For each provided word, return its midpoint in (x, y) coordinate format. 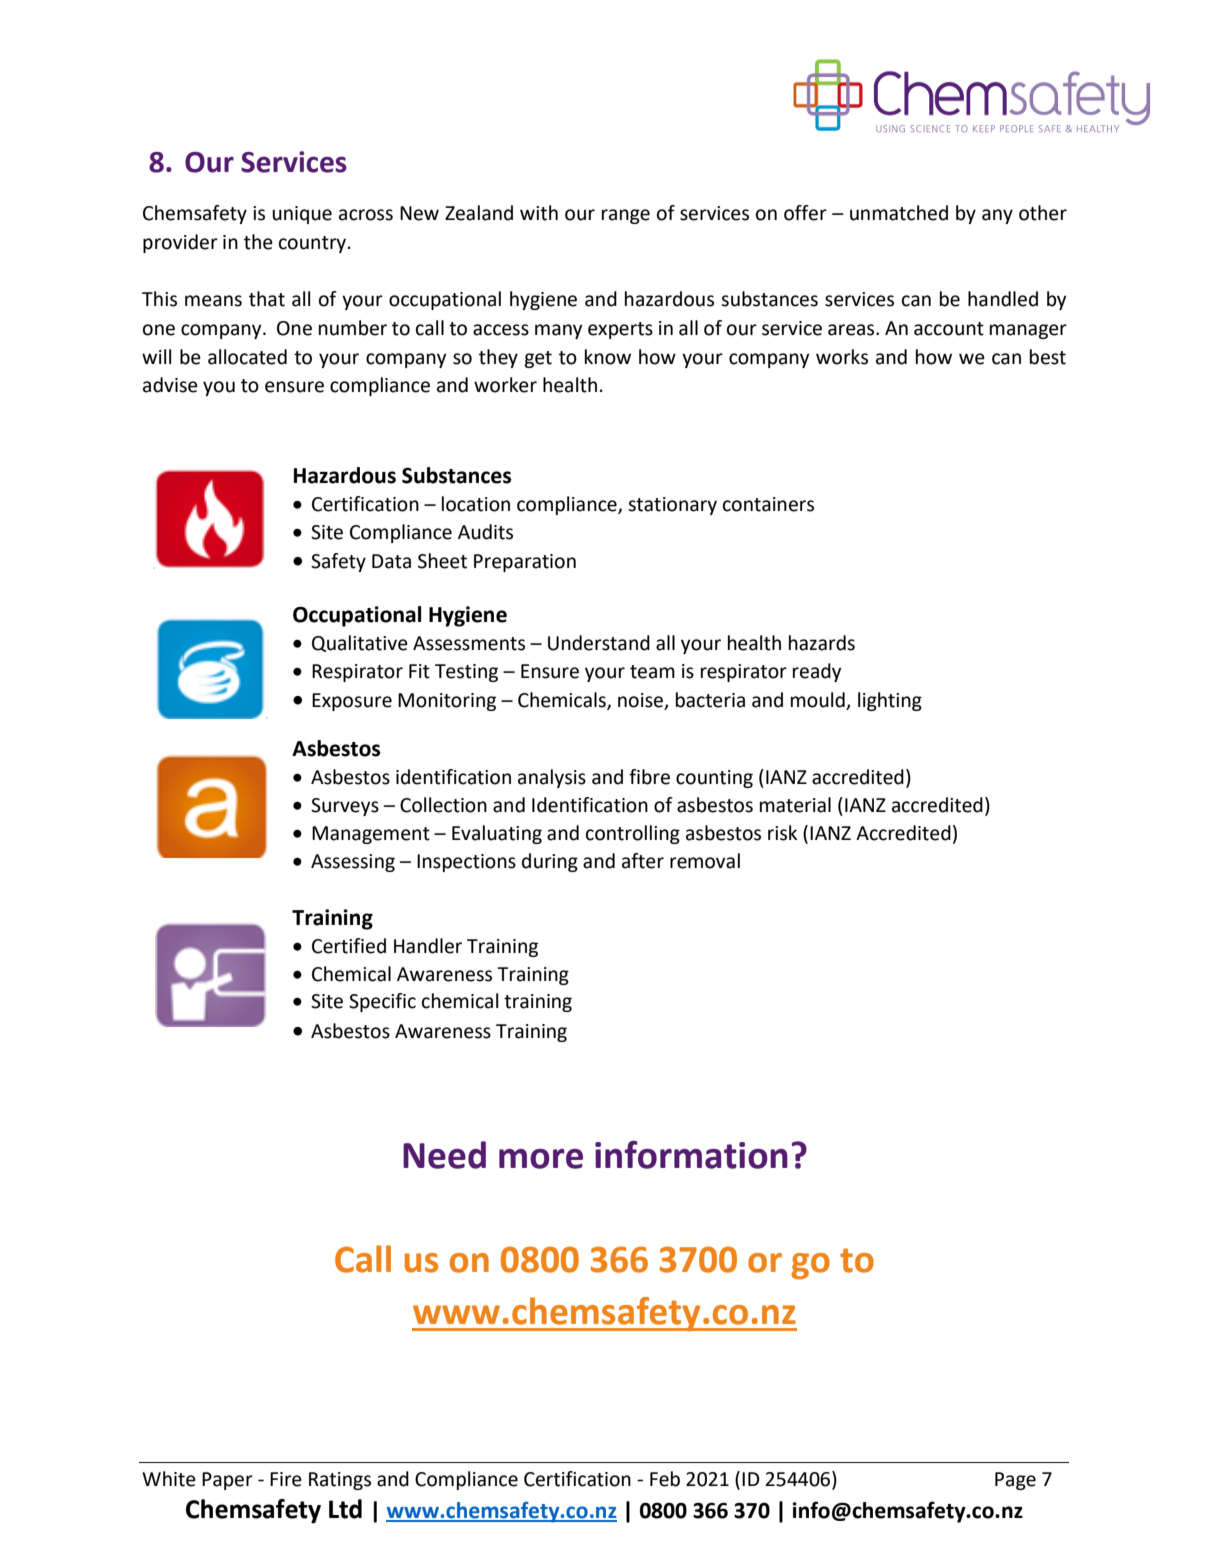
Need (444, 1155)
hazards (822, 643)
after (643, 861)
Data (391, 561)
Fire (286, 1479)
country (312, 244)
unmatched (899, 213)
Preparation (525, 563)
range (626, 216)
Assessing (353, 863)
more (541, 1159)
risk (782, 833)
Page (1015, 1481)
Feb (665, 1479)
